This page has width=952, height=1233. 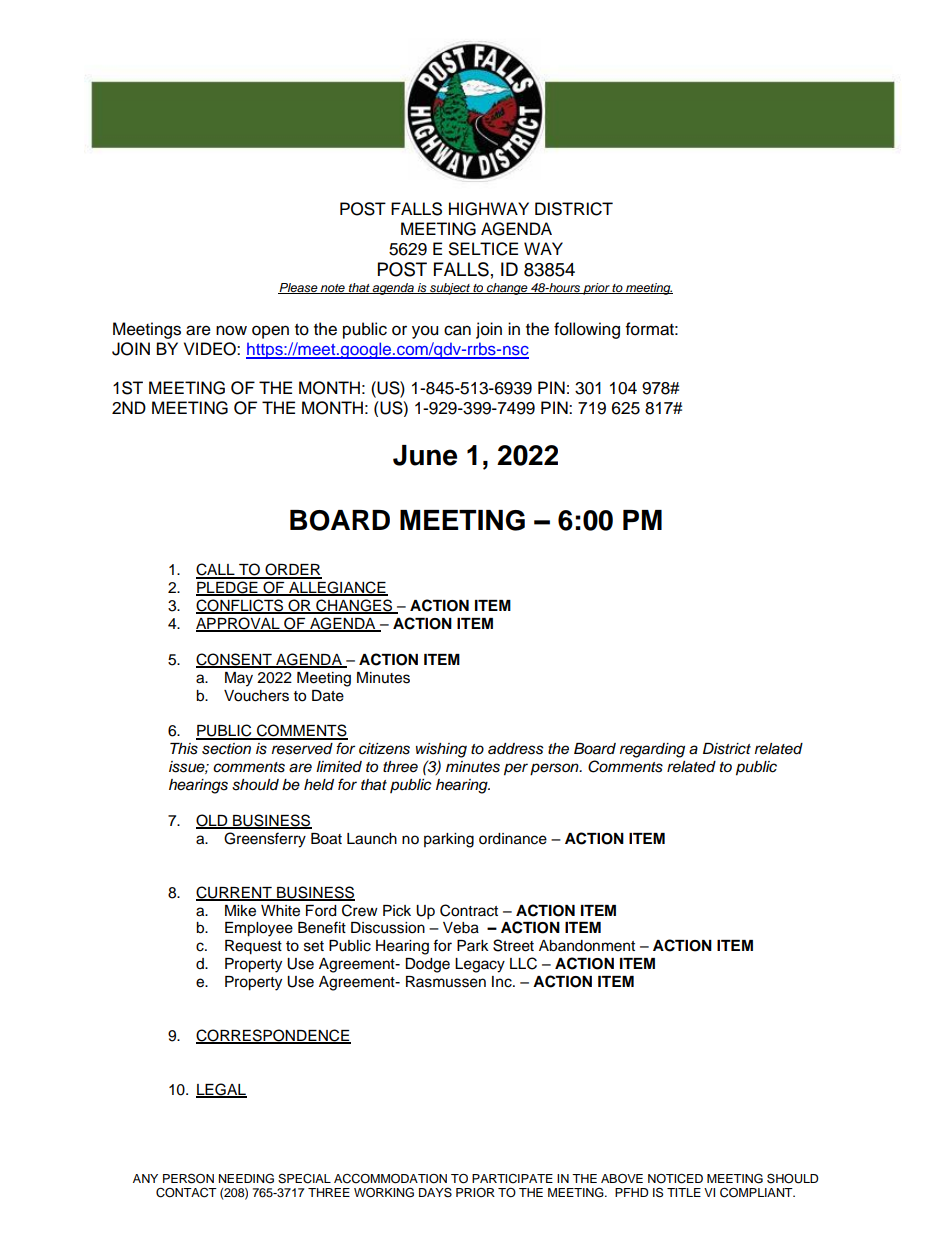 I want to click on HIGHWAY, so click(x=489, y=209).
